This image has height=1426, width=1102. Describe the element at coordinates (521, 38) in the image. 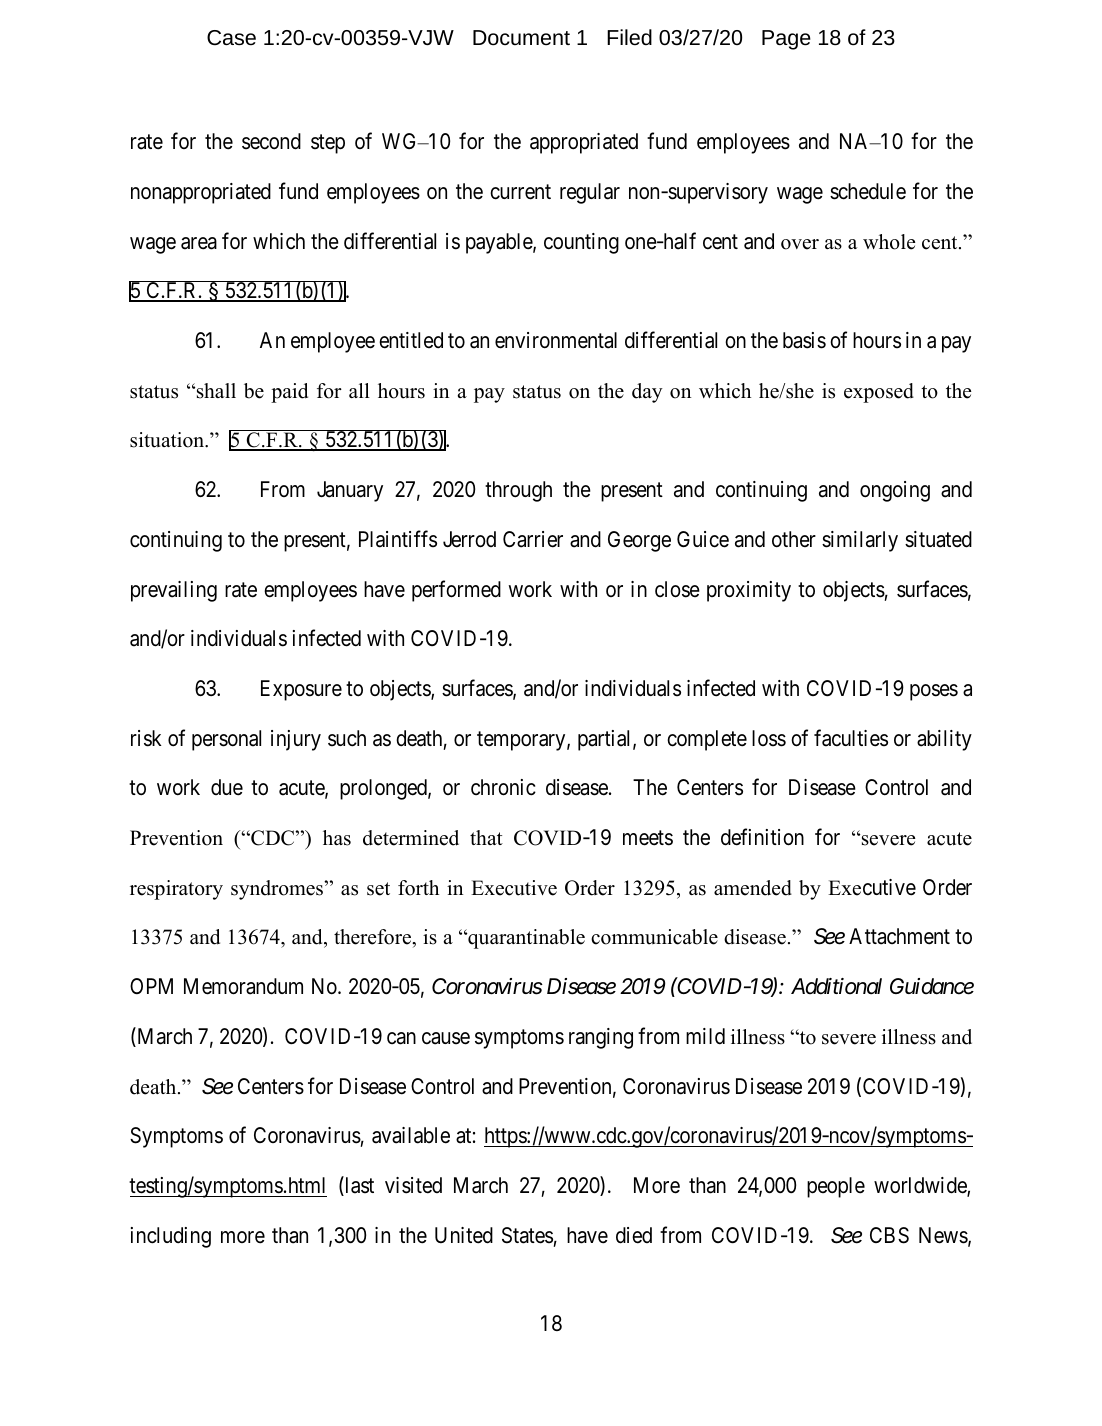

I see `Document` at that location.
